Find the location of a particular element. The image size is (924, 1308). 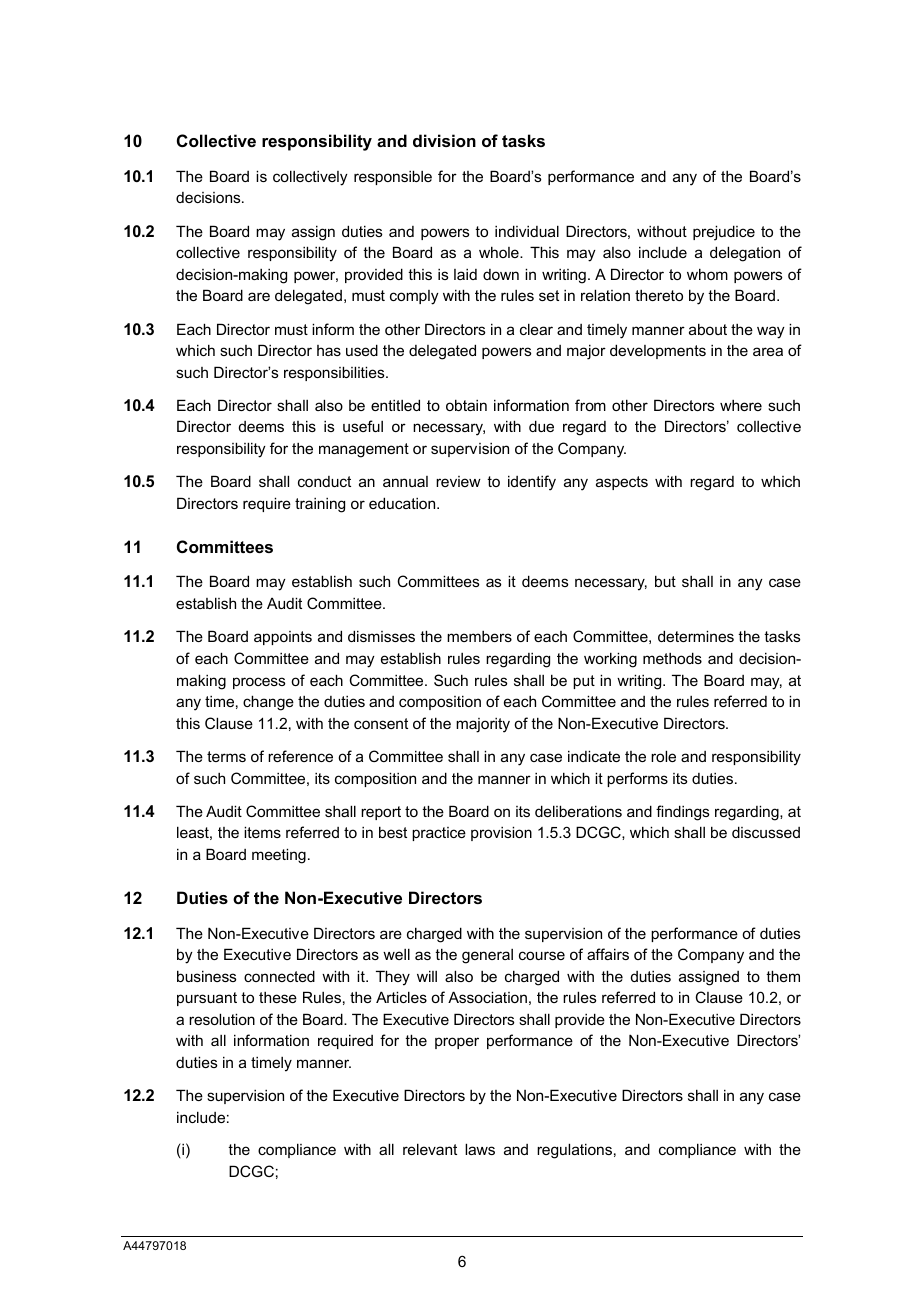

connected is located at coordinates (279, 976).
